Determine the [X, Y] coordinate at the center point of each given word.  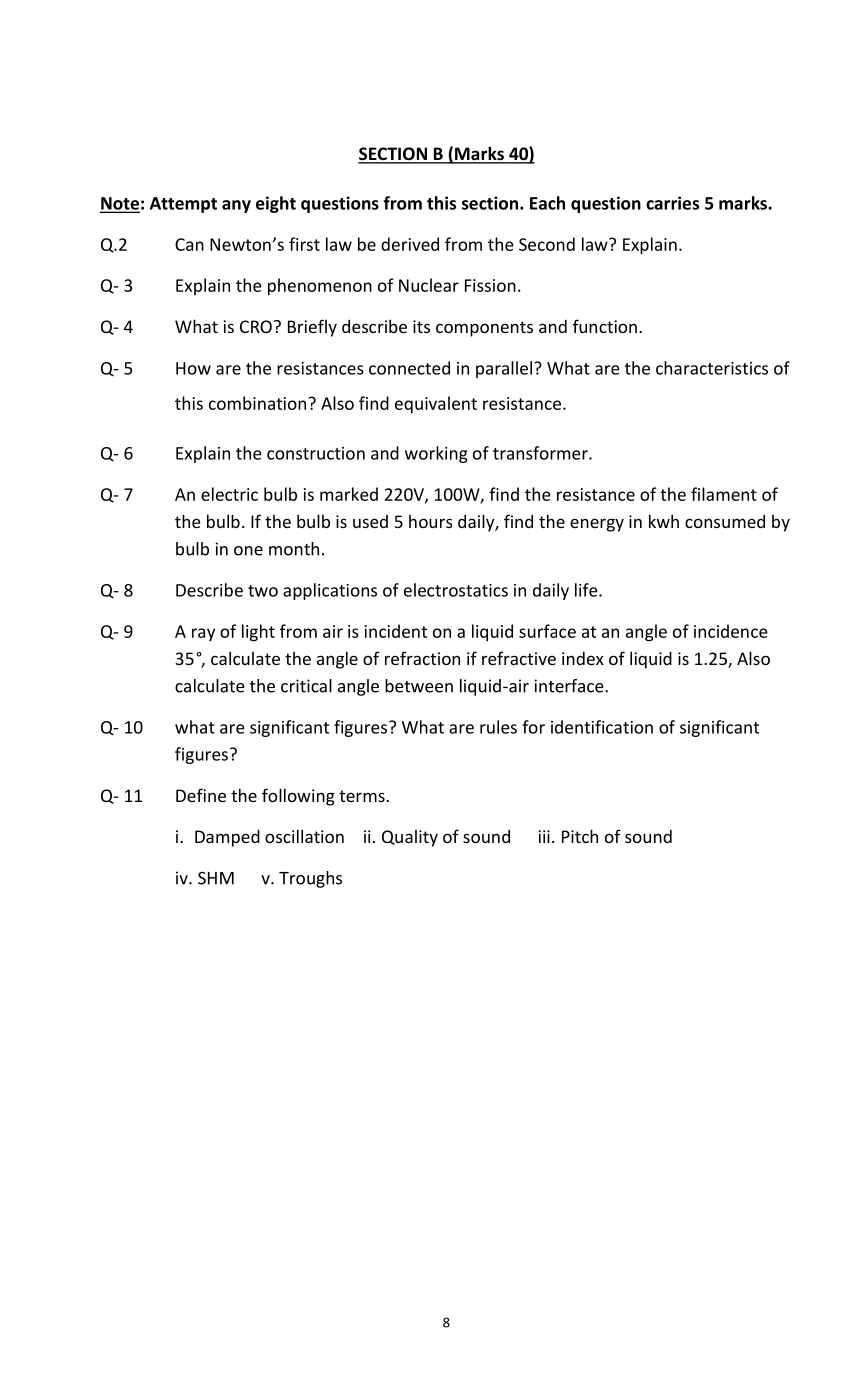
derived [410, 244]
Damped [227, 838]
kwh [664, 521]
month [294, 549]
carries [672, 203]
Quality [410, 838]
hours [430, 521]
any [236, 206]
